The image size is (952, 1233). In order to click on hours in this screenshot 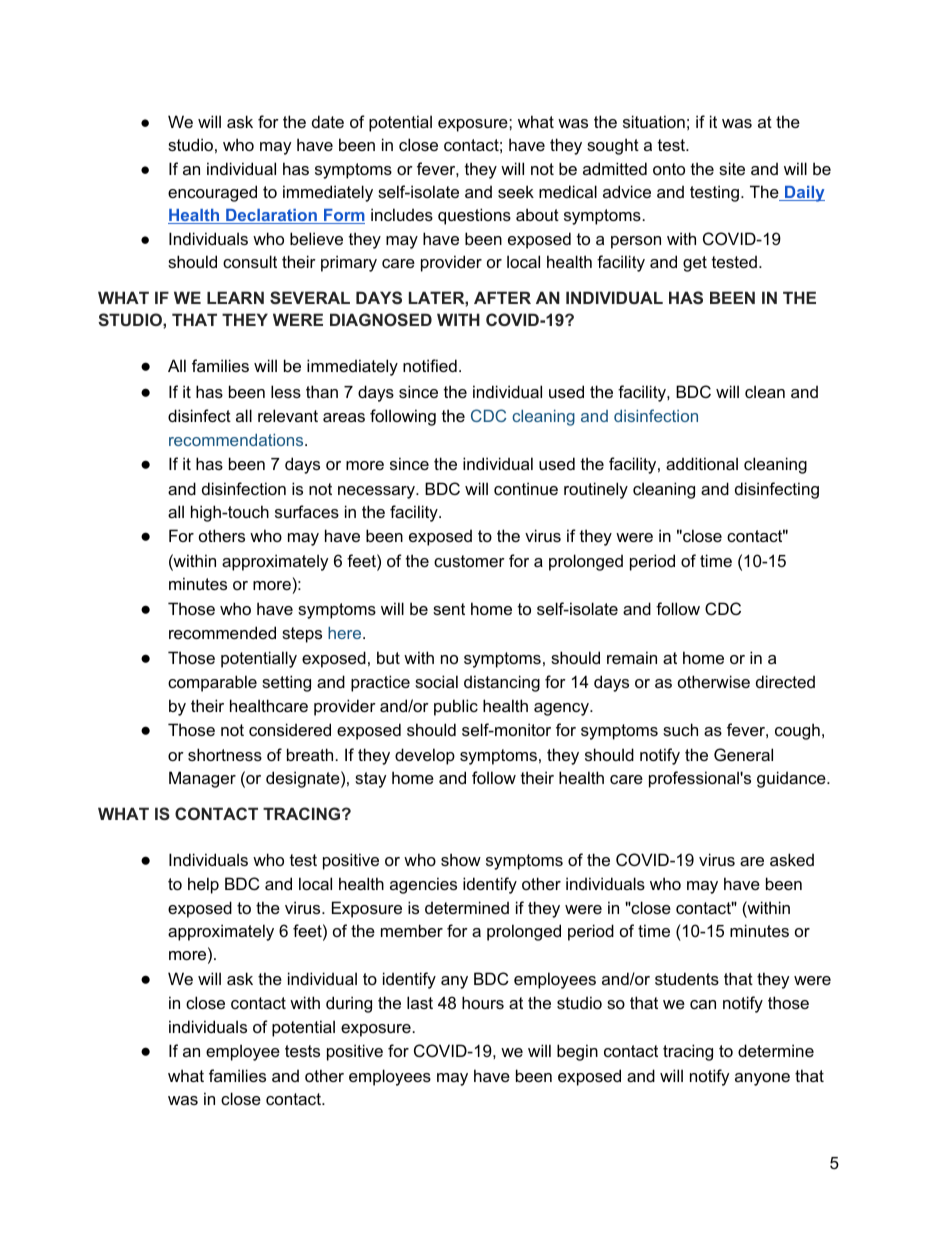, I will do `click(483, 1002)`.
